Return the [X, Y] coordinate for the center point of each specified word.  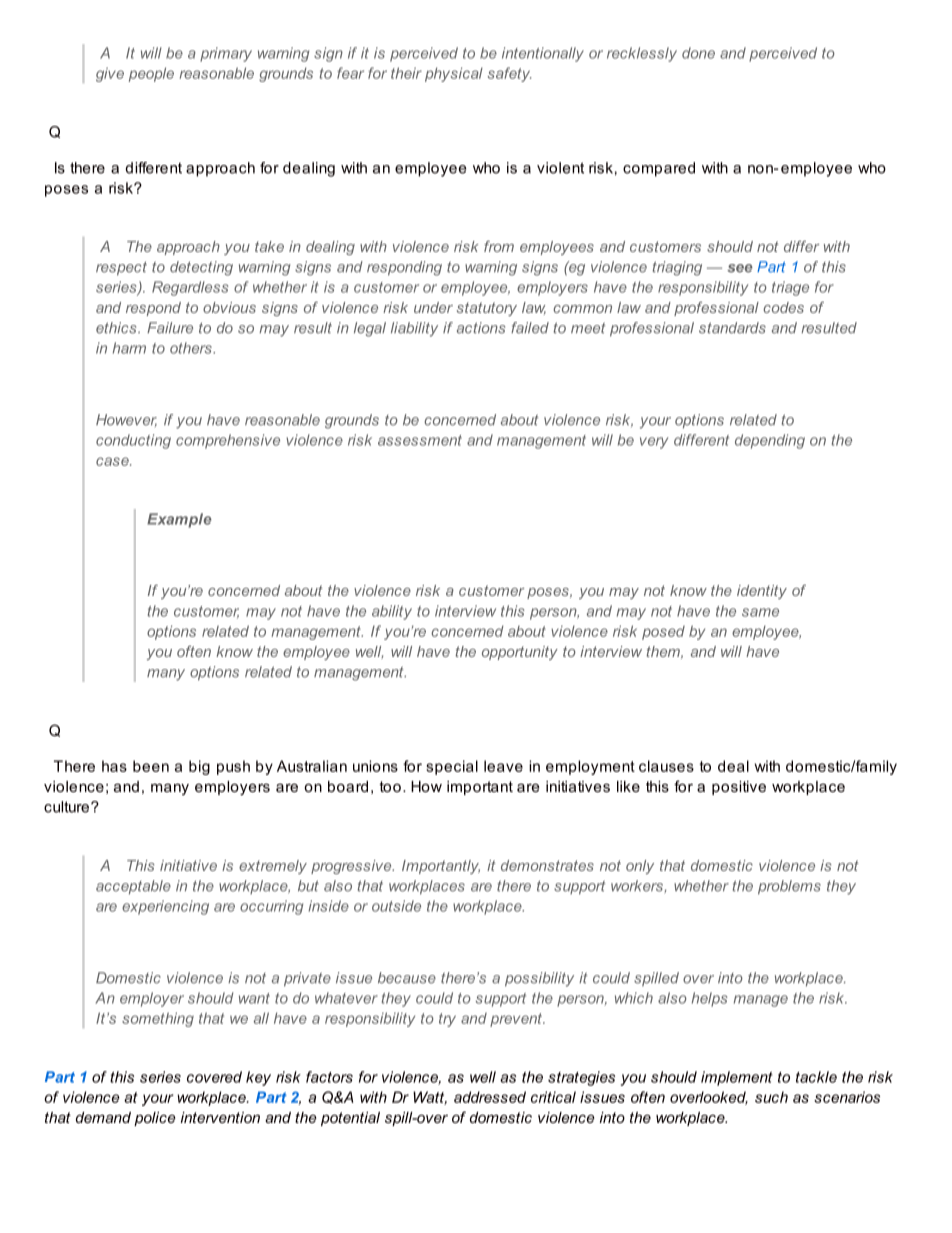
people [151, 74]
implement [737, 1078]
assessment [420, 440]
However [126, 420]
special [452, 767]
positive [739, 788]
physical [454, 74]
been [151, 766]
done [698, 53]
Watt [430, 1098]
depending [770, 441]
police [155, 1119]
